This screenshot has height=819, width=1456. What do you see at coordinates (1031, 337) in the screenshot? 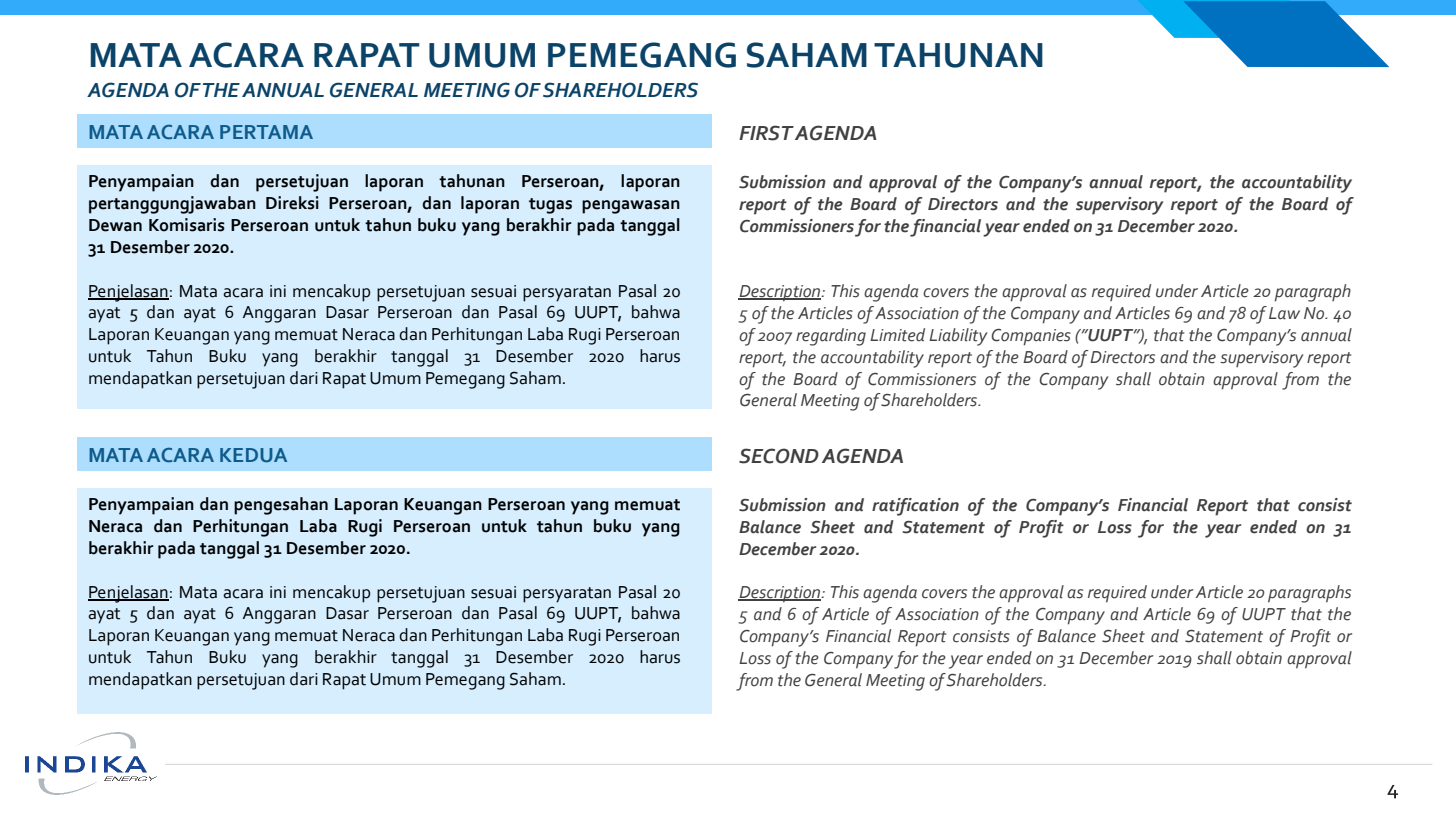
I see `Companies` at bounding box center [1031, 337].
